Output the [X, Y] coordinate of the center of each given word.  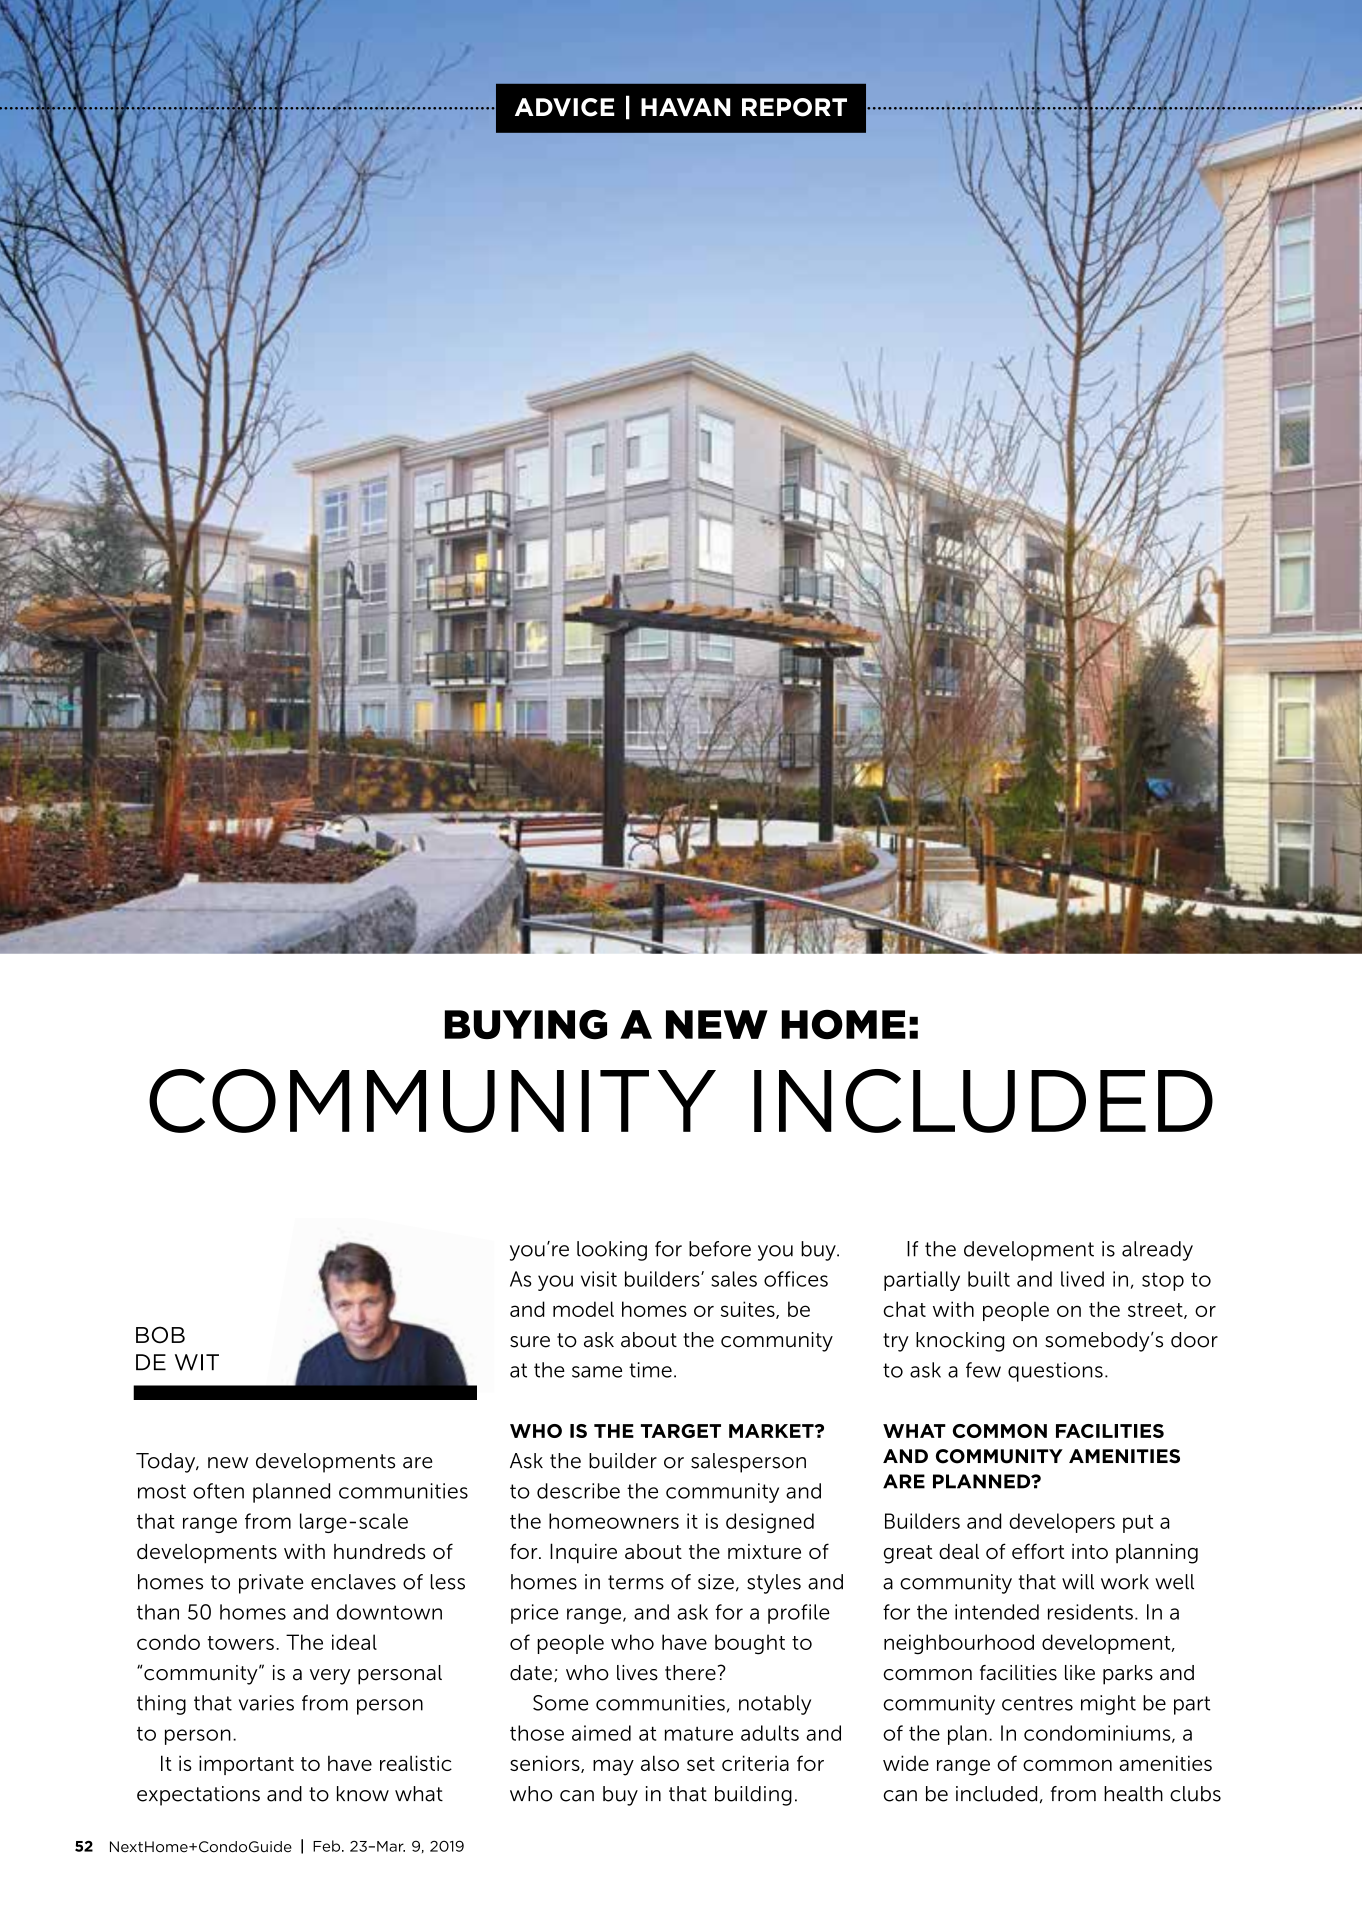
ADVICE [565, 107]
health [1133, 1794]
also [660, 1763]
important [246, 1765]
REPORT [794, 107]
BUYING [526, 1025]
